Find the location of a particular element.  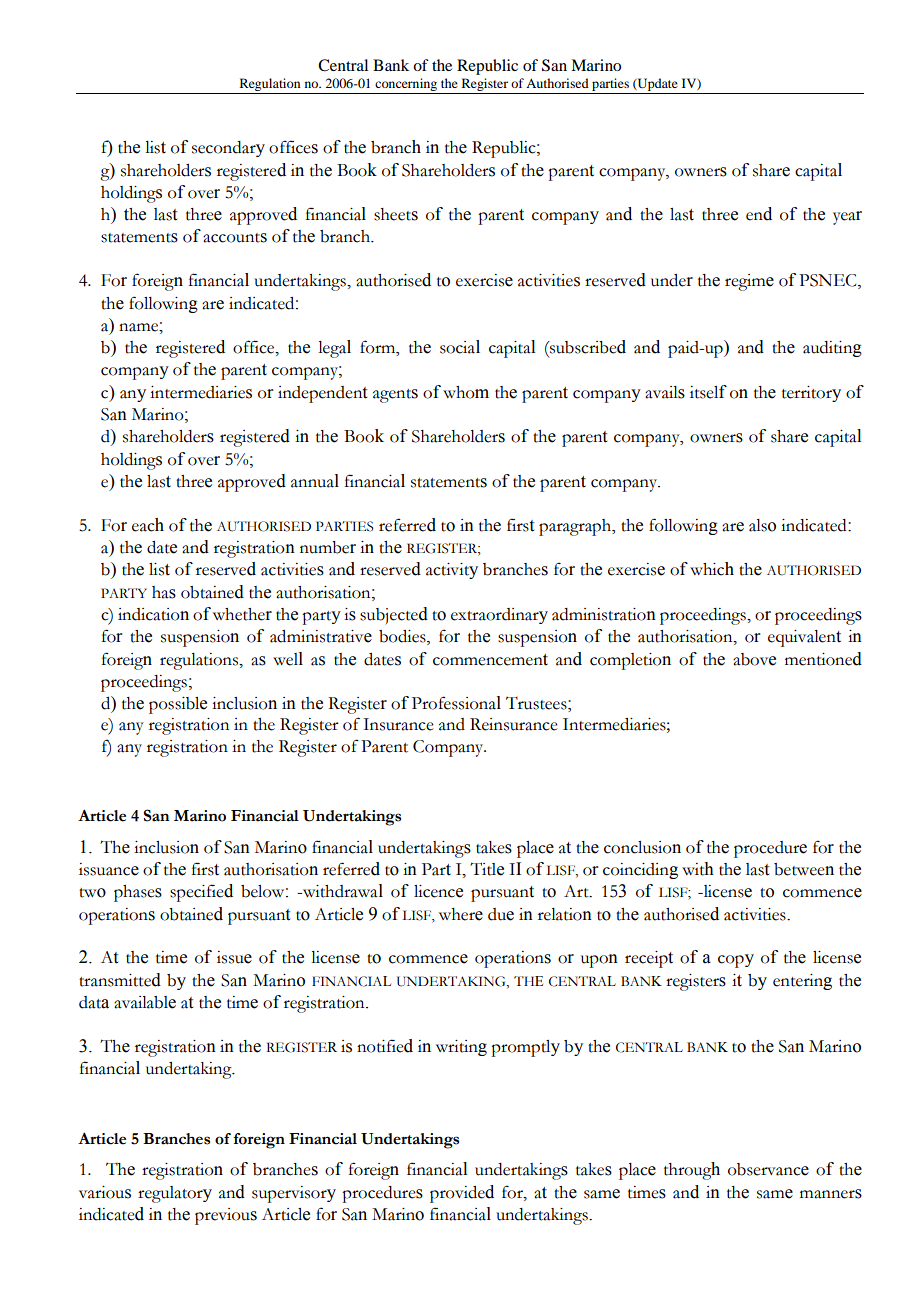

between is located at coordinates (804, 869).
